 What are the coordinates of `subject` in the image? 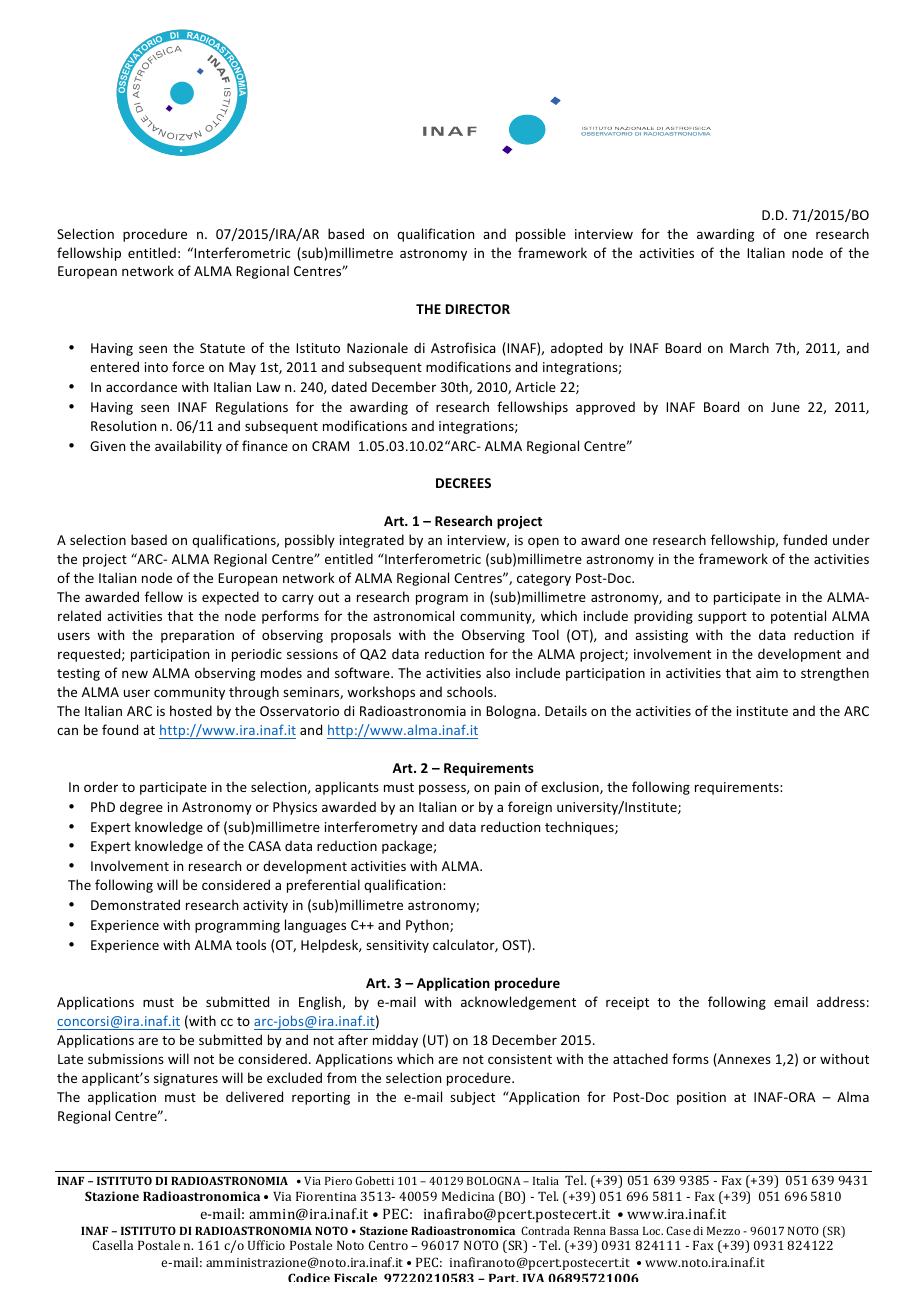 It's located at (472, 1098).
